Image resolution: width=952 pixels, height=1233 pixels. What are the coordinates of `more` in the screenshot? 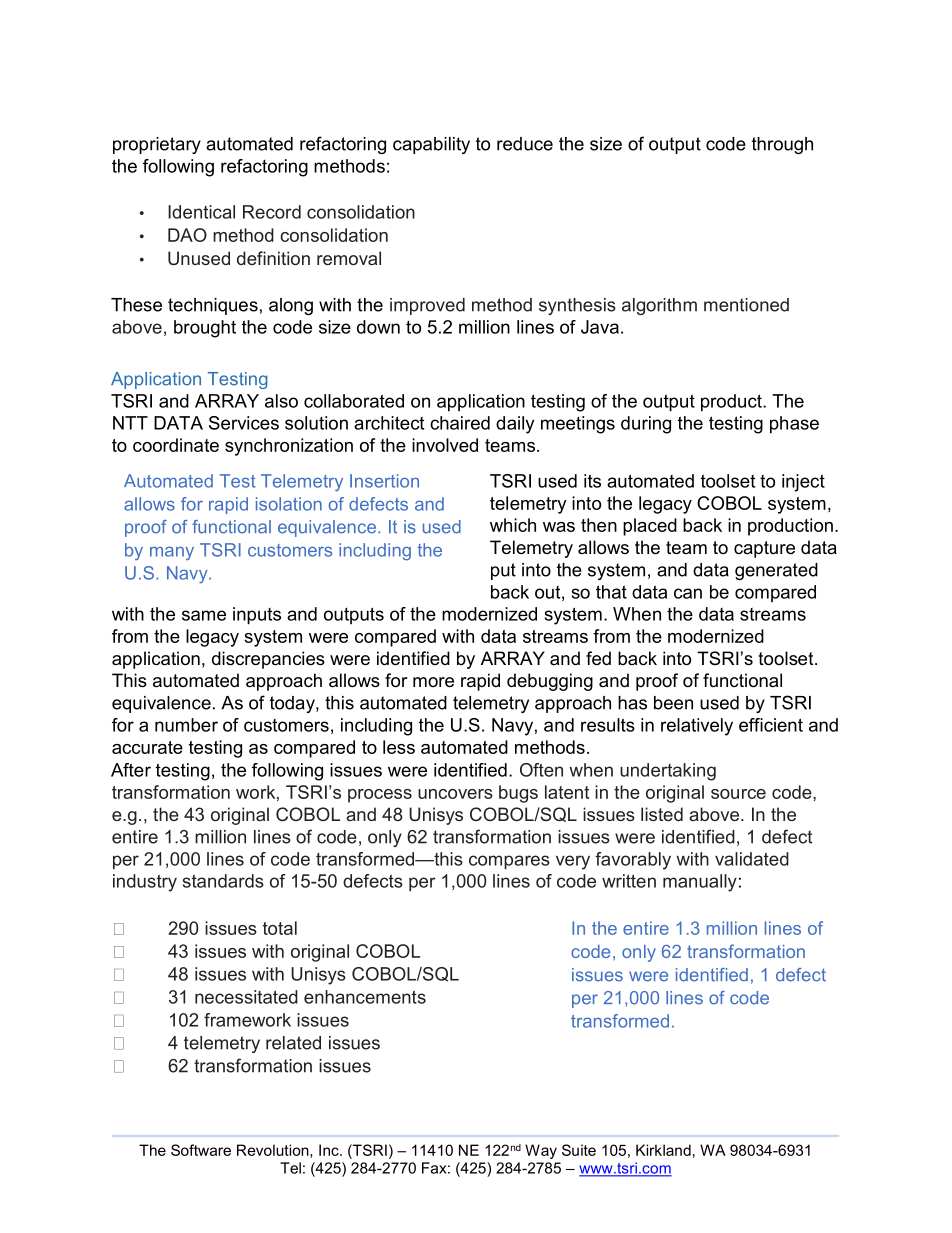 It's located at (433, 682).
